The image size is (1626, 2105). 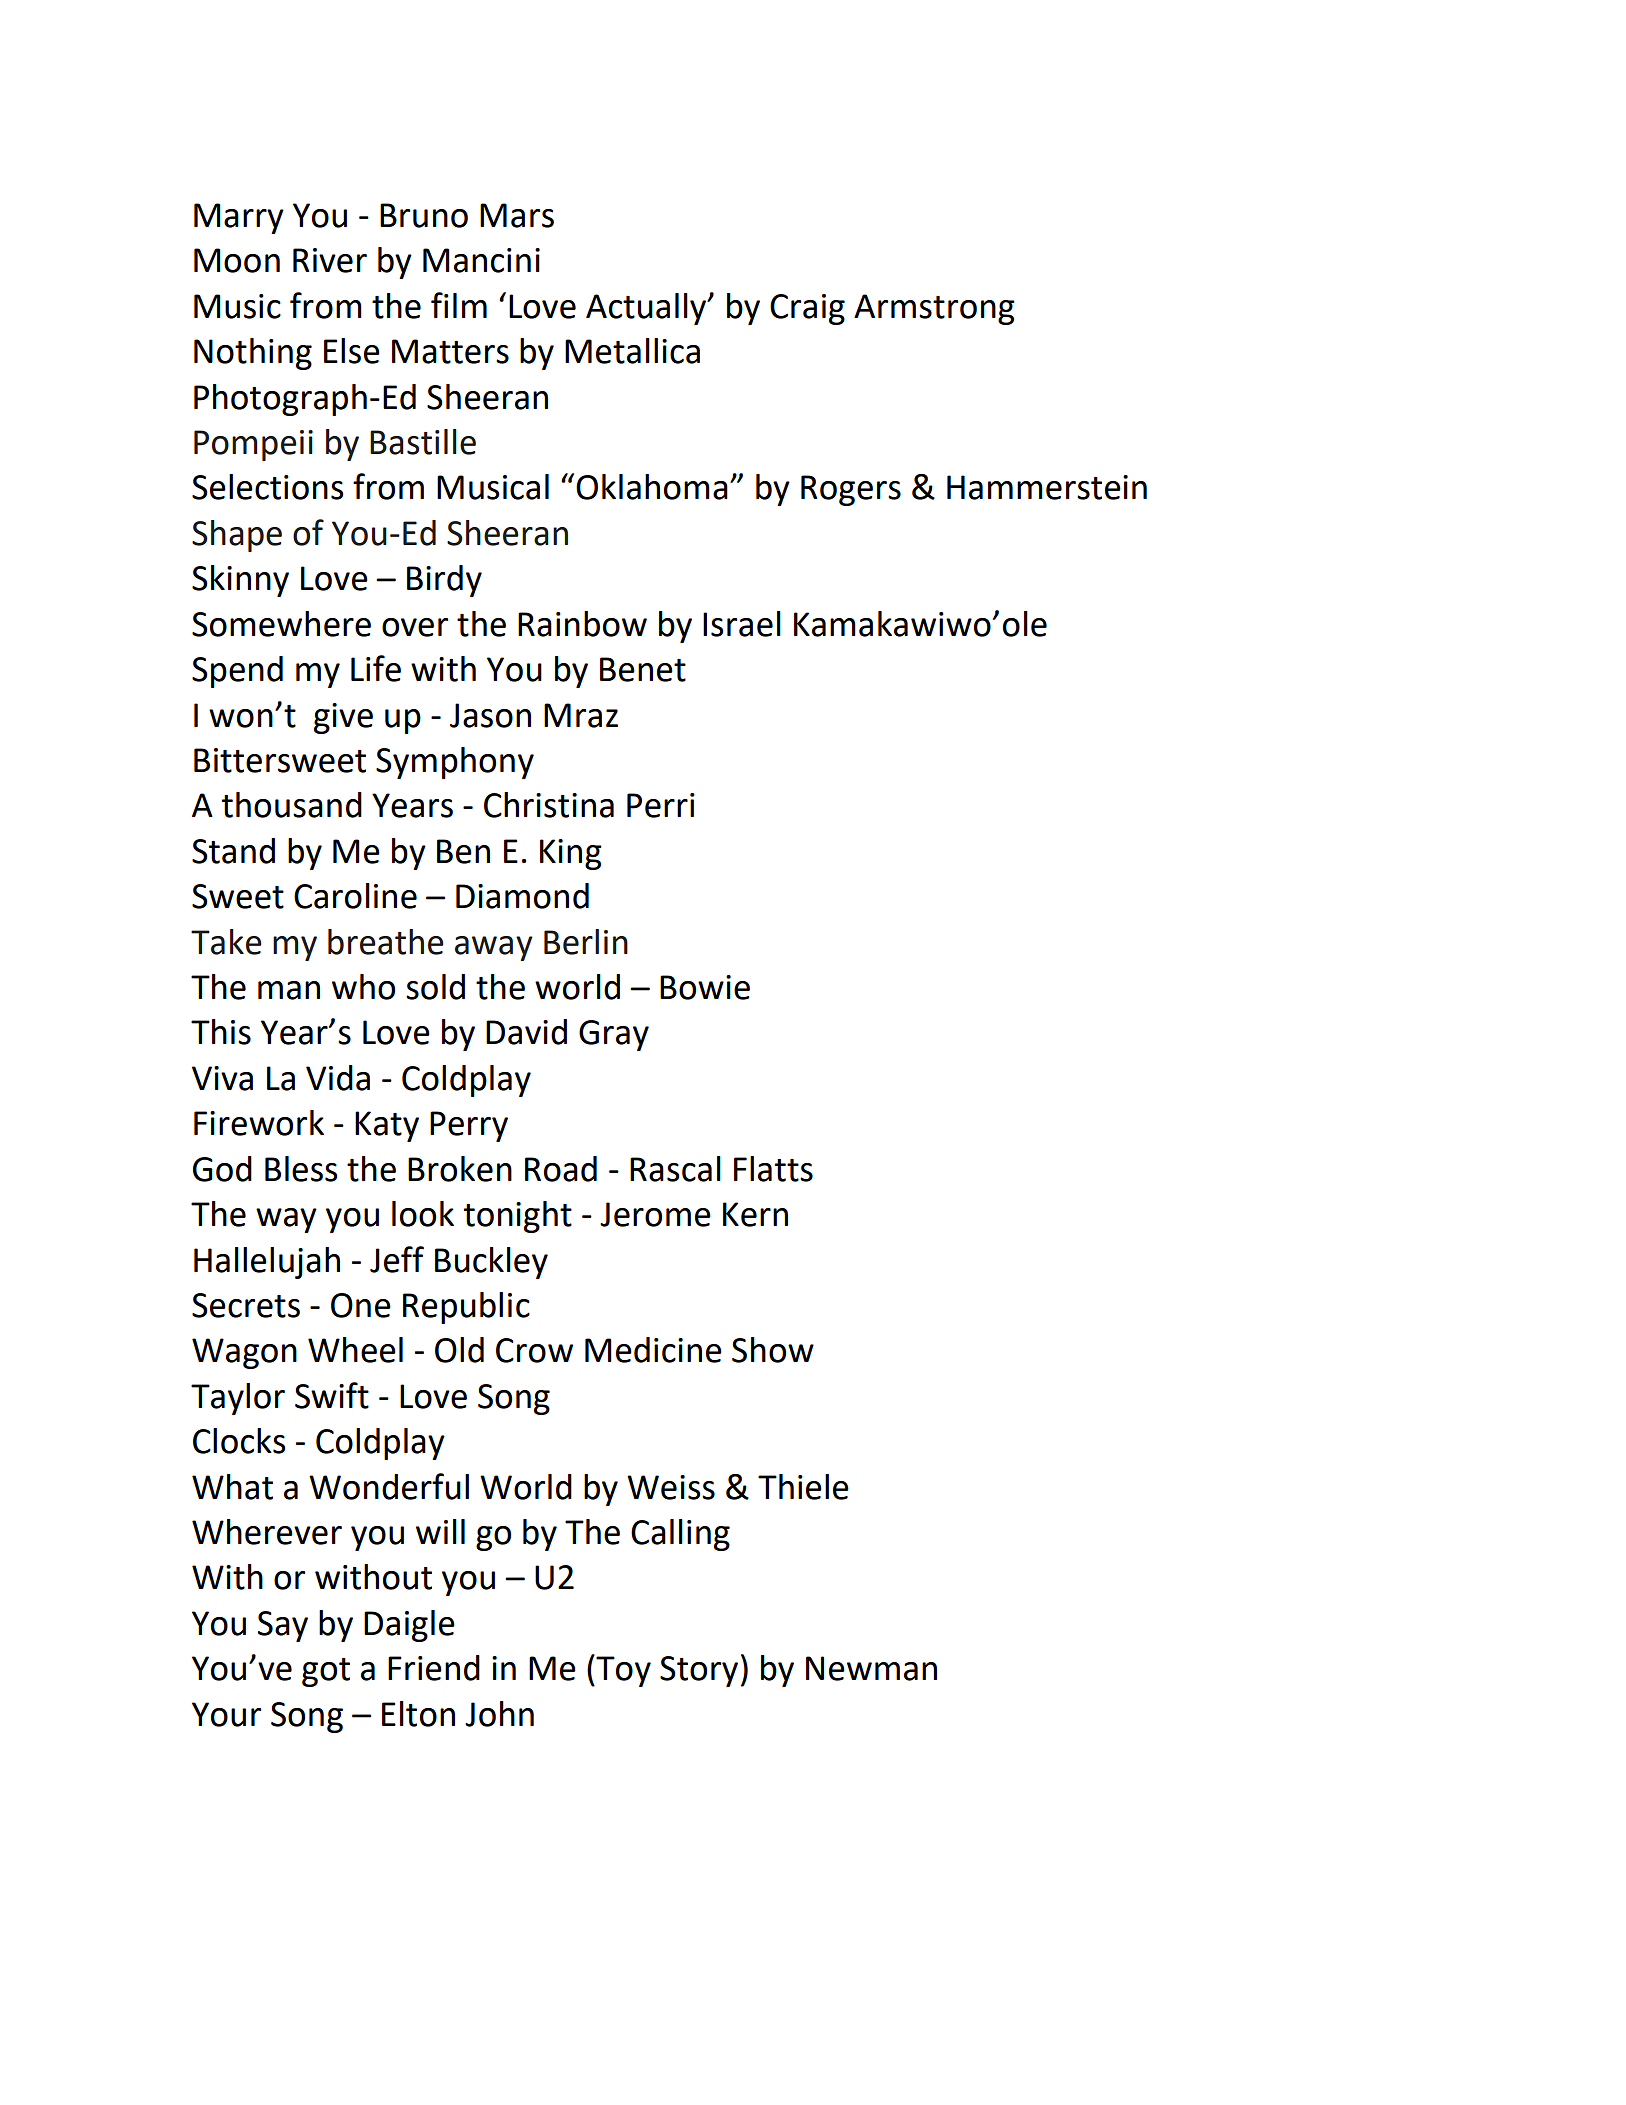 What do you see at coordinates (622, 1670) in the screenshot?
I see `Toy` at bounding box center [622, 1670].
